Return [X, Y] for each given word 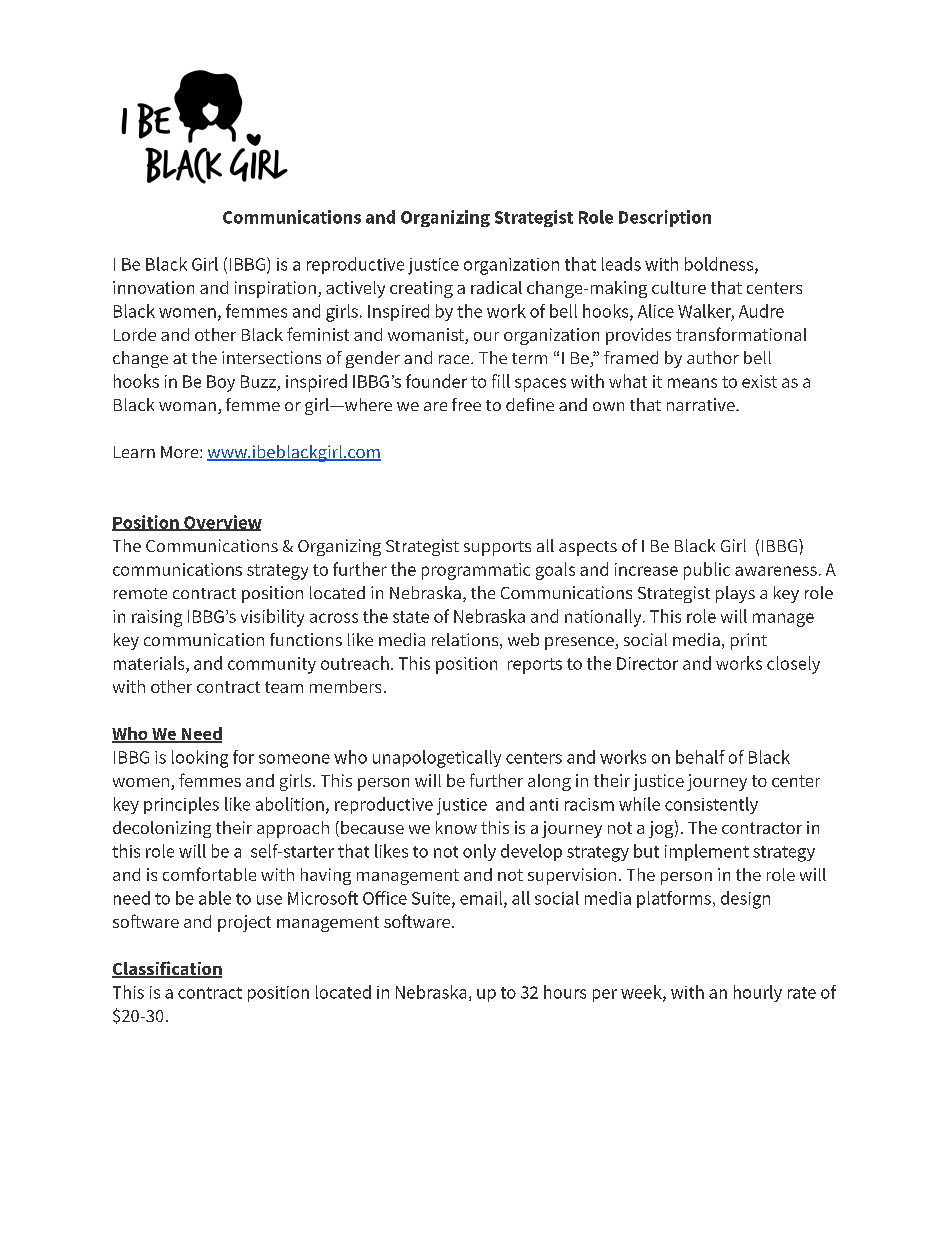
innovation [153, 287]
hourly [758, 993]
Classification [167, 969]
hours [565, 992]
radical [496, 287]
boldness [720, 265]
